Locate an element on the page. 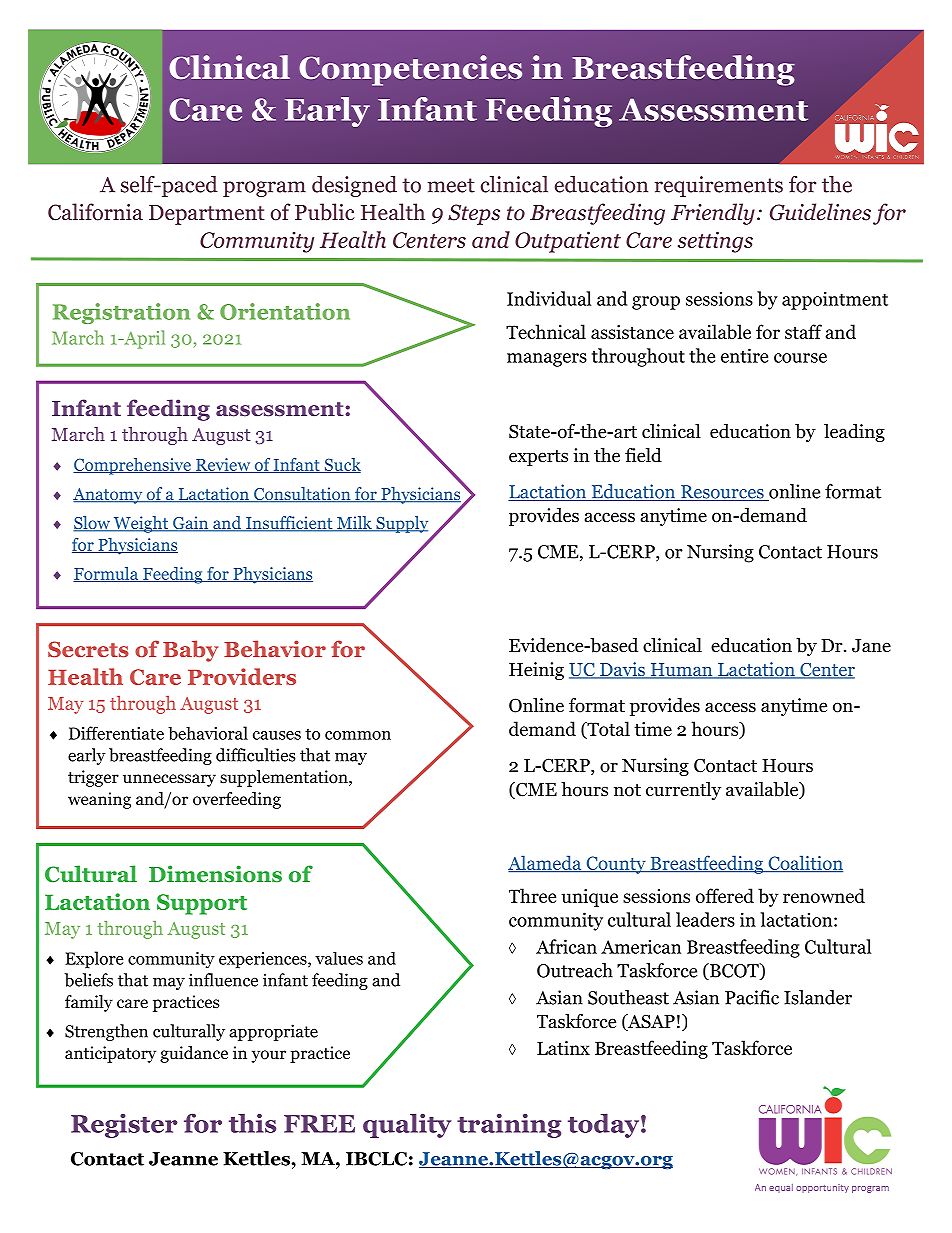 The height and width of the document is (1233, 952). Competencies is located at coordinates (410, 70).
